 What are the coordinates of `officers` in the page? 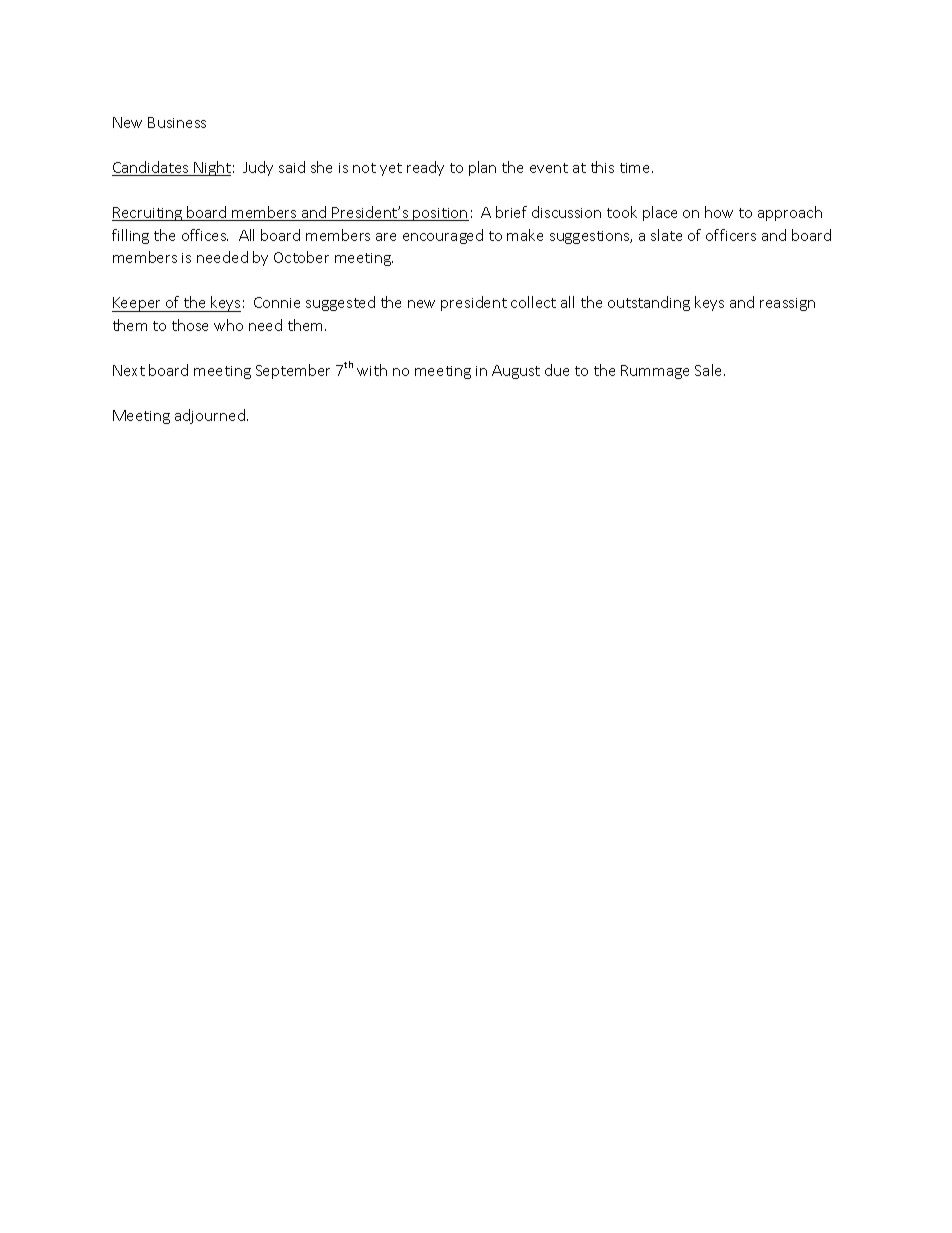 It's located at (731, 235).
